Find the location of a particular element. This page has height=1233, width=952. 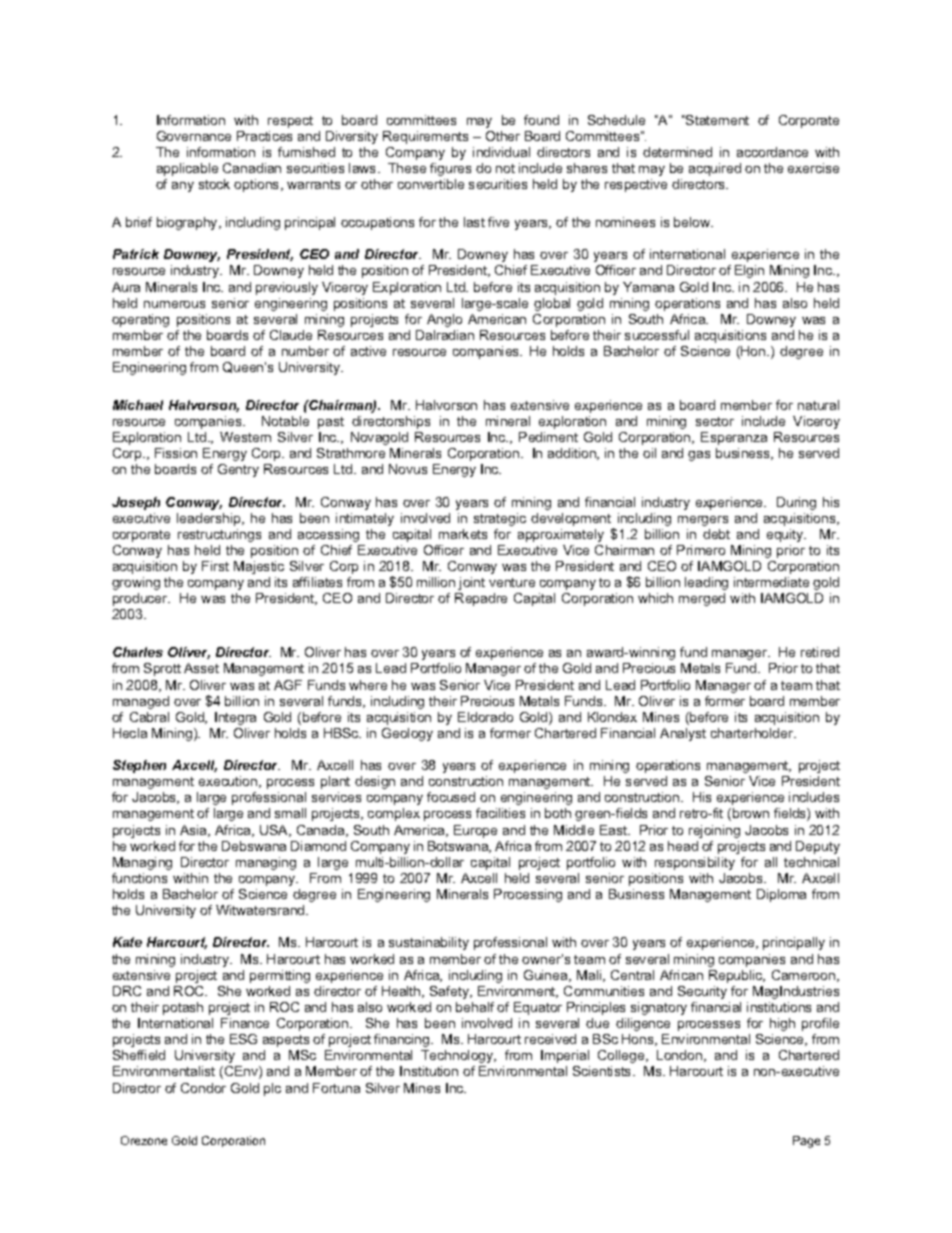

acquired is located at coordinates (715, 169).
